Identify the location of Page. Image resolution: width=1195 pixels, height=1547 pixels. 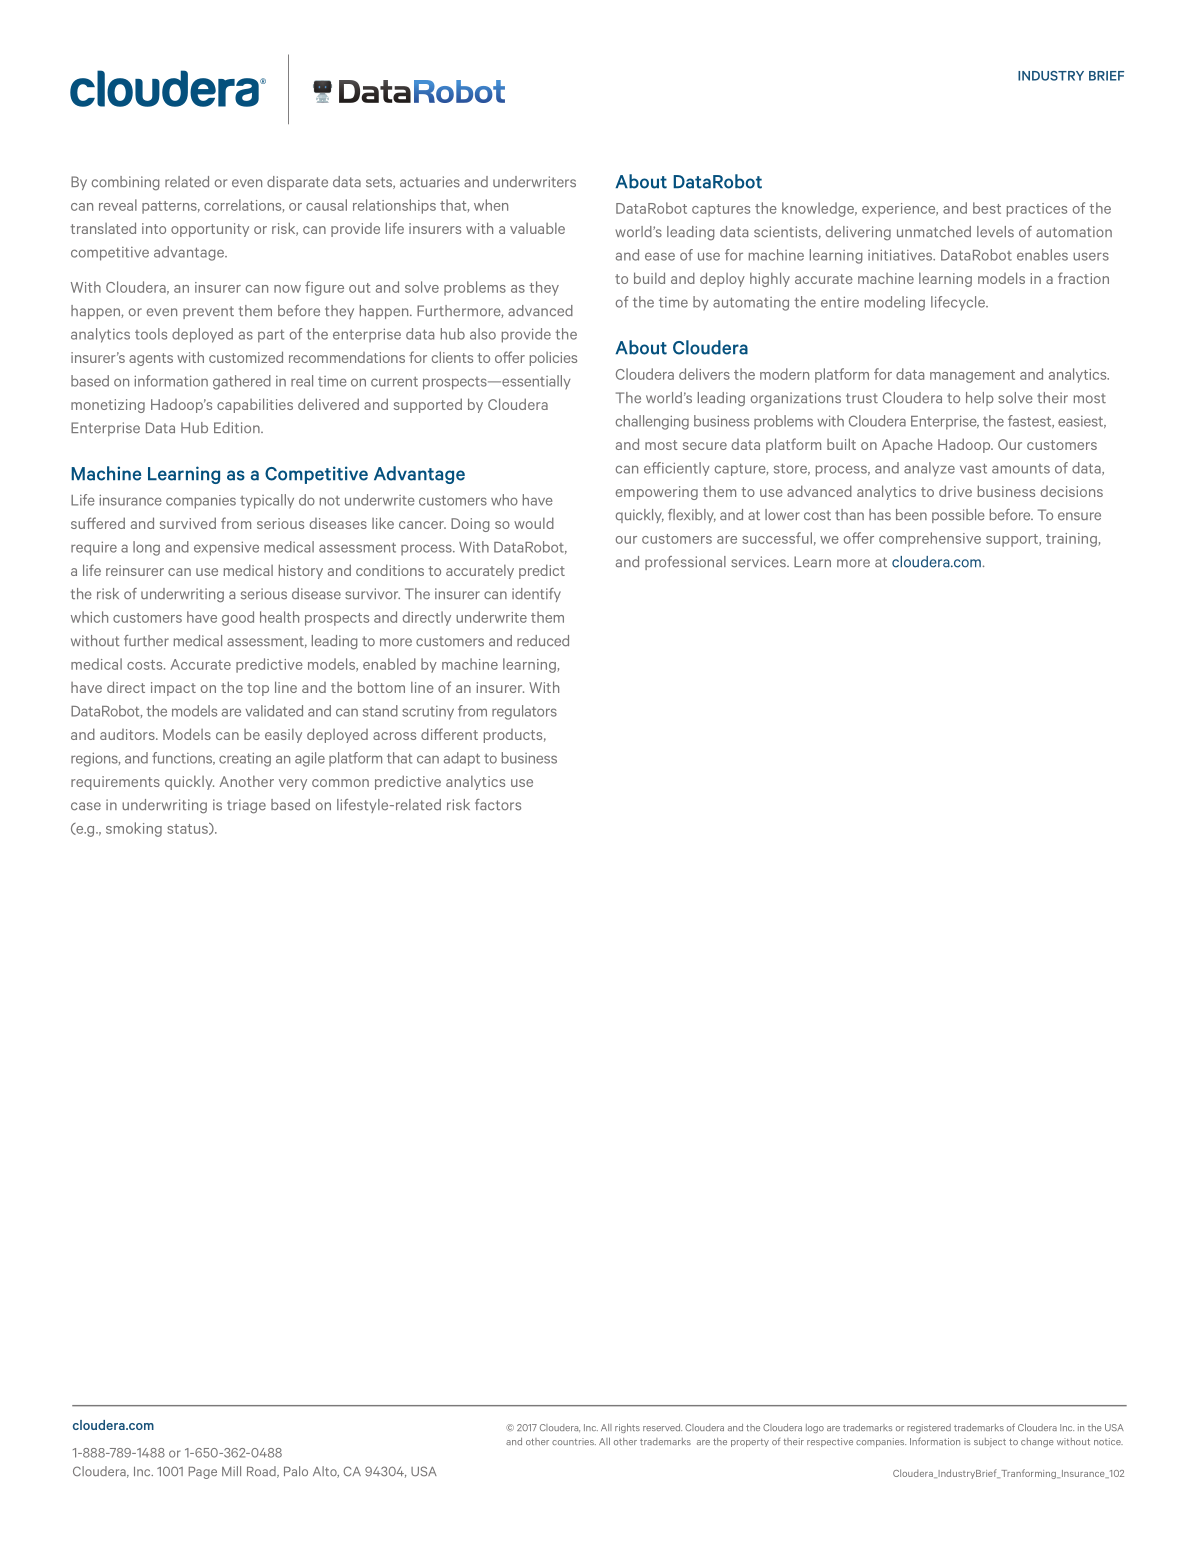
(203, 1473).
